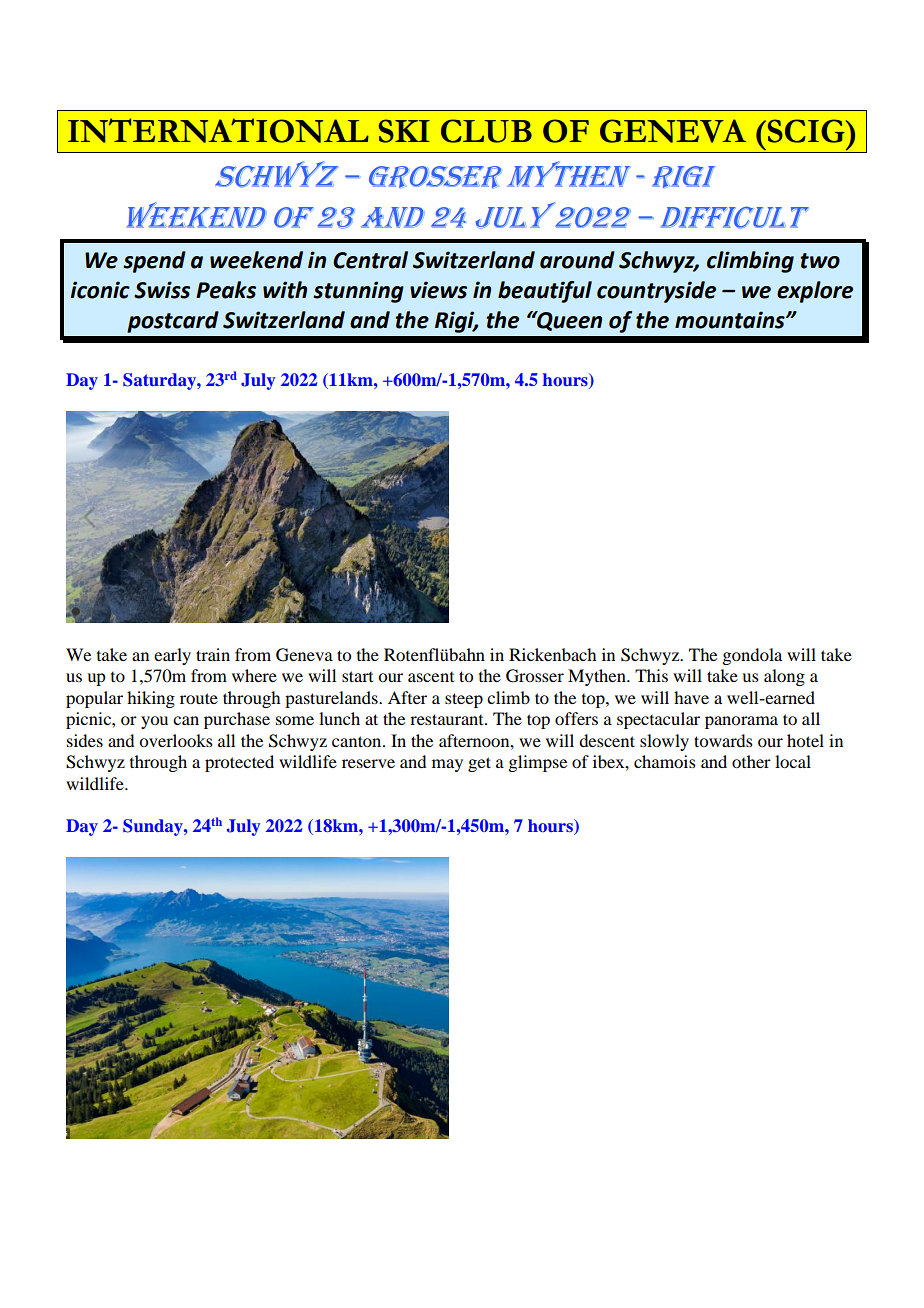 The height and width of the image is (1308, 924). What do you see at coordinates (162, 290) in the image?
I see `Swiss` at bounding box center [162, 290].
